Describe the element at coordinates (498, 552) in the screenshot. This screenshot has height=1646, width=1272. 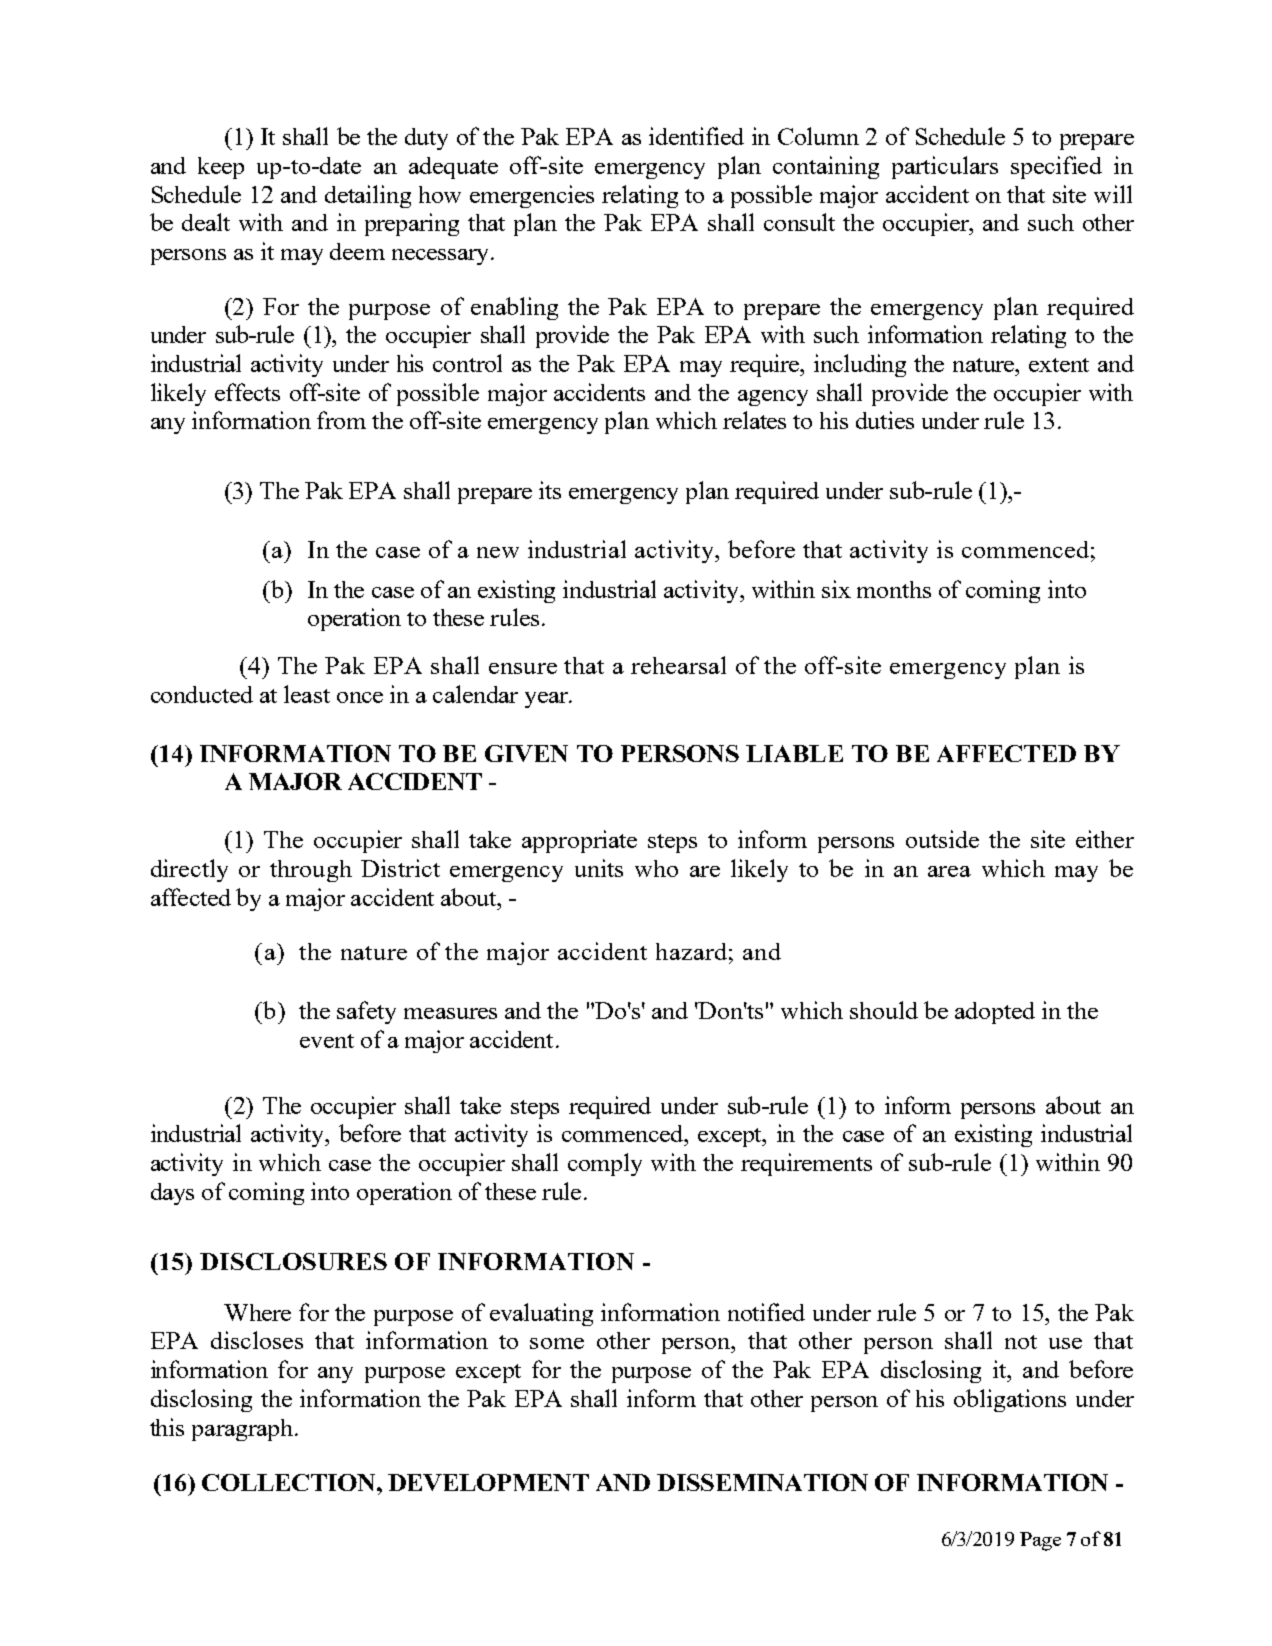
I see `new` at that location.
